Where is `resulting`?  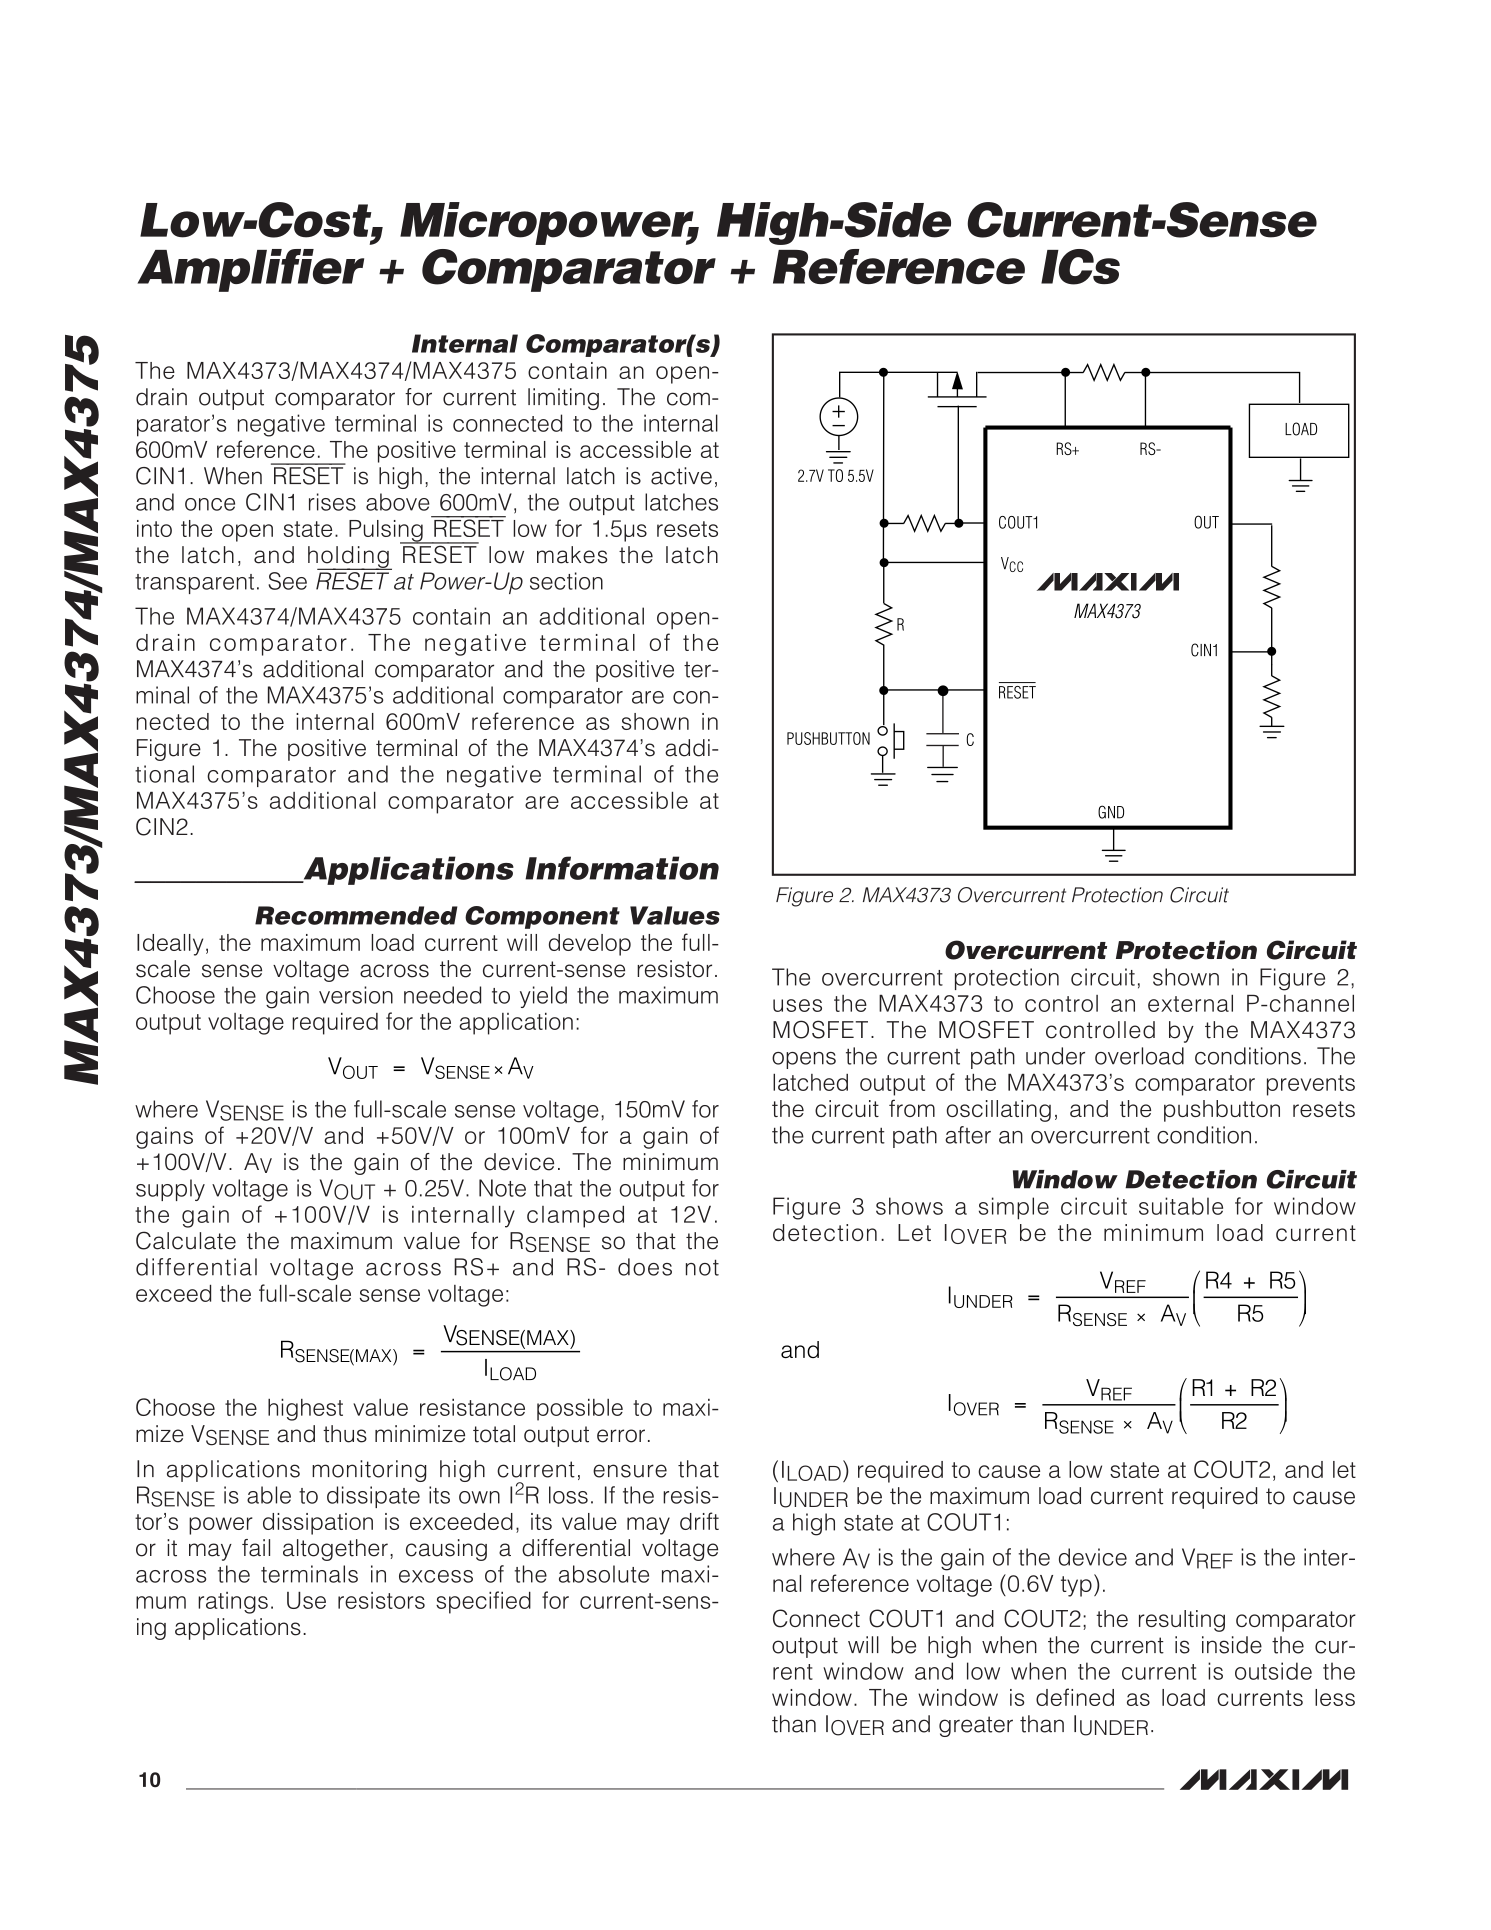
resulting is located at coordinates (1182, 1621).
